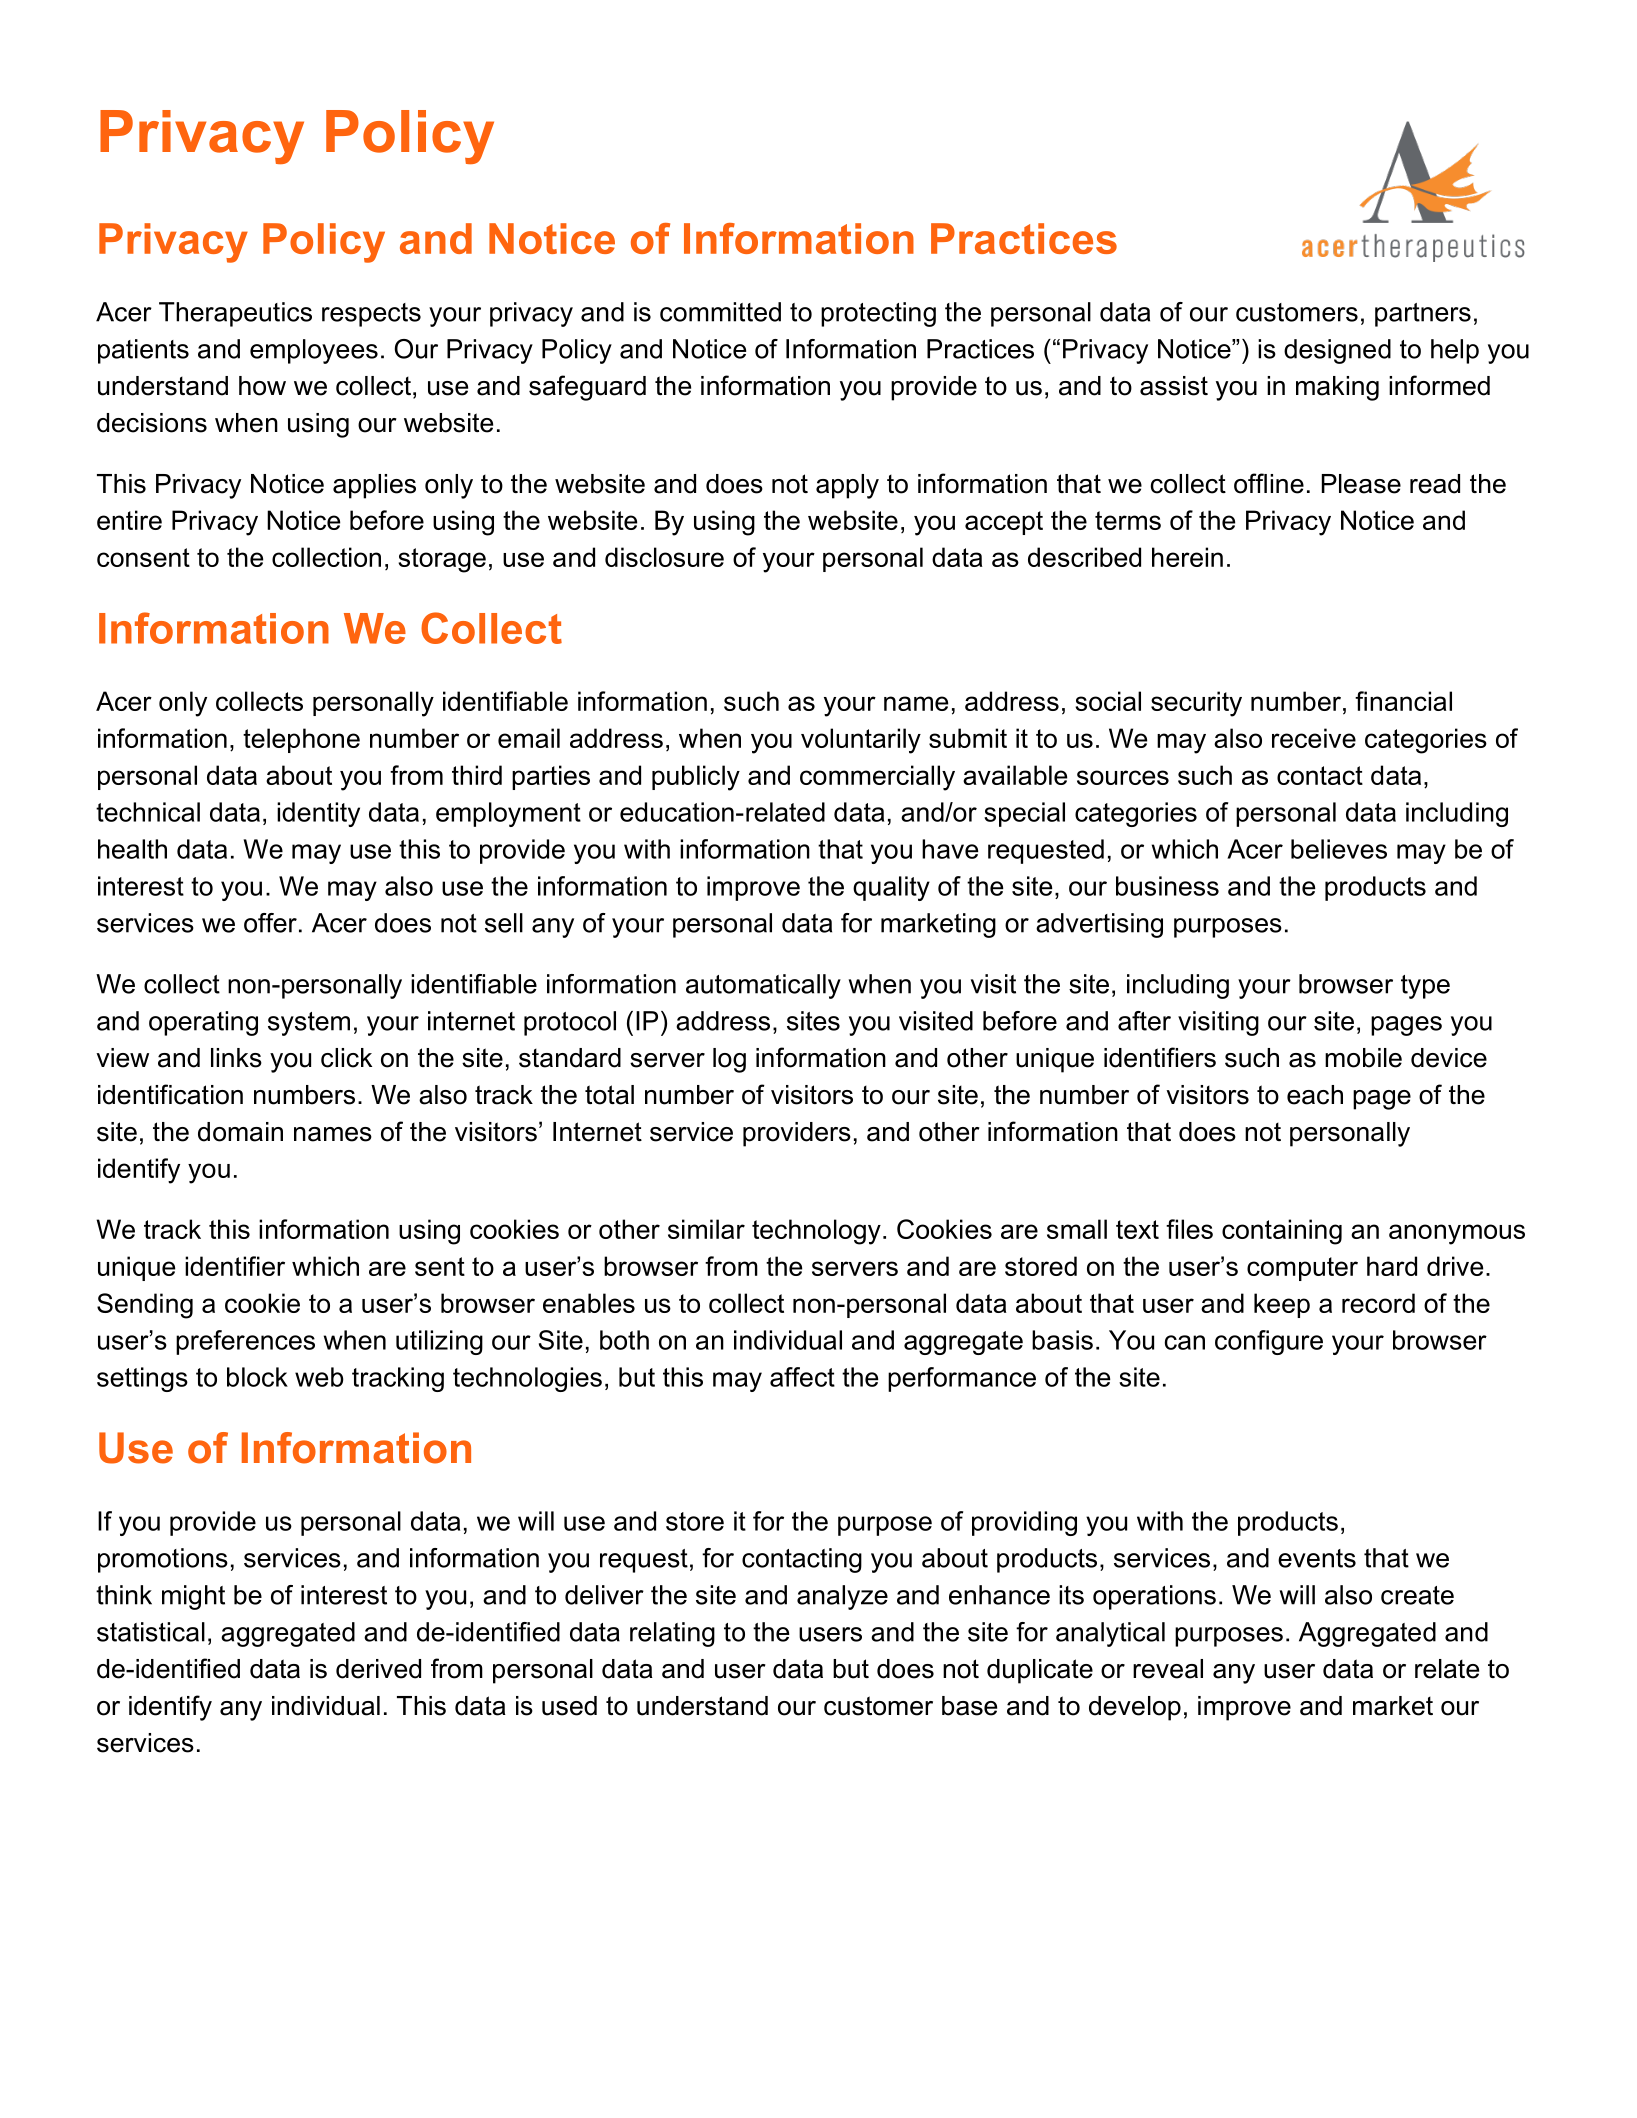 This page has height=2118, width=1637. Describe the element at coordinates (1363, 1058) in the page. I see `mobile` at that location.
